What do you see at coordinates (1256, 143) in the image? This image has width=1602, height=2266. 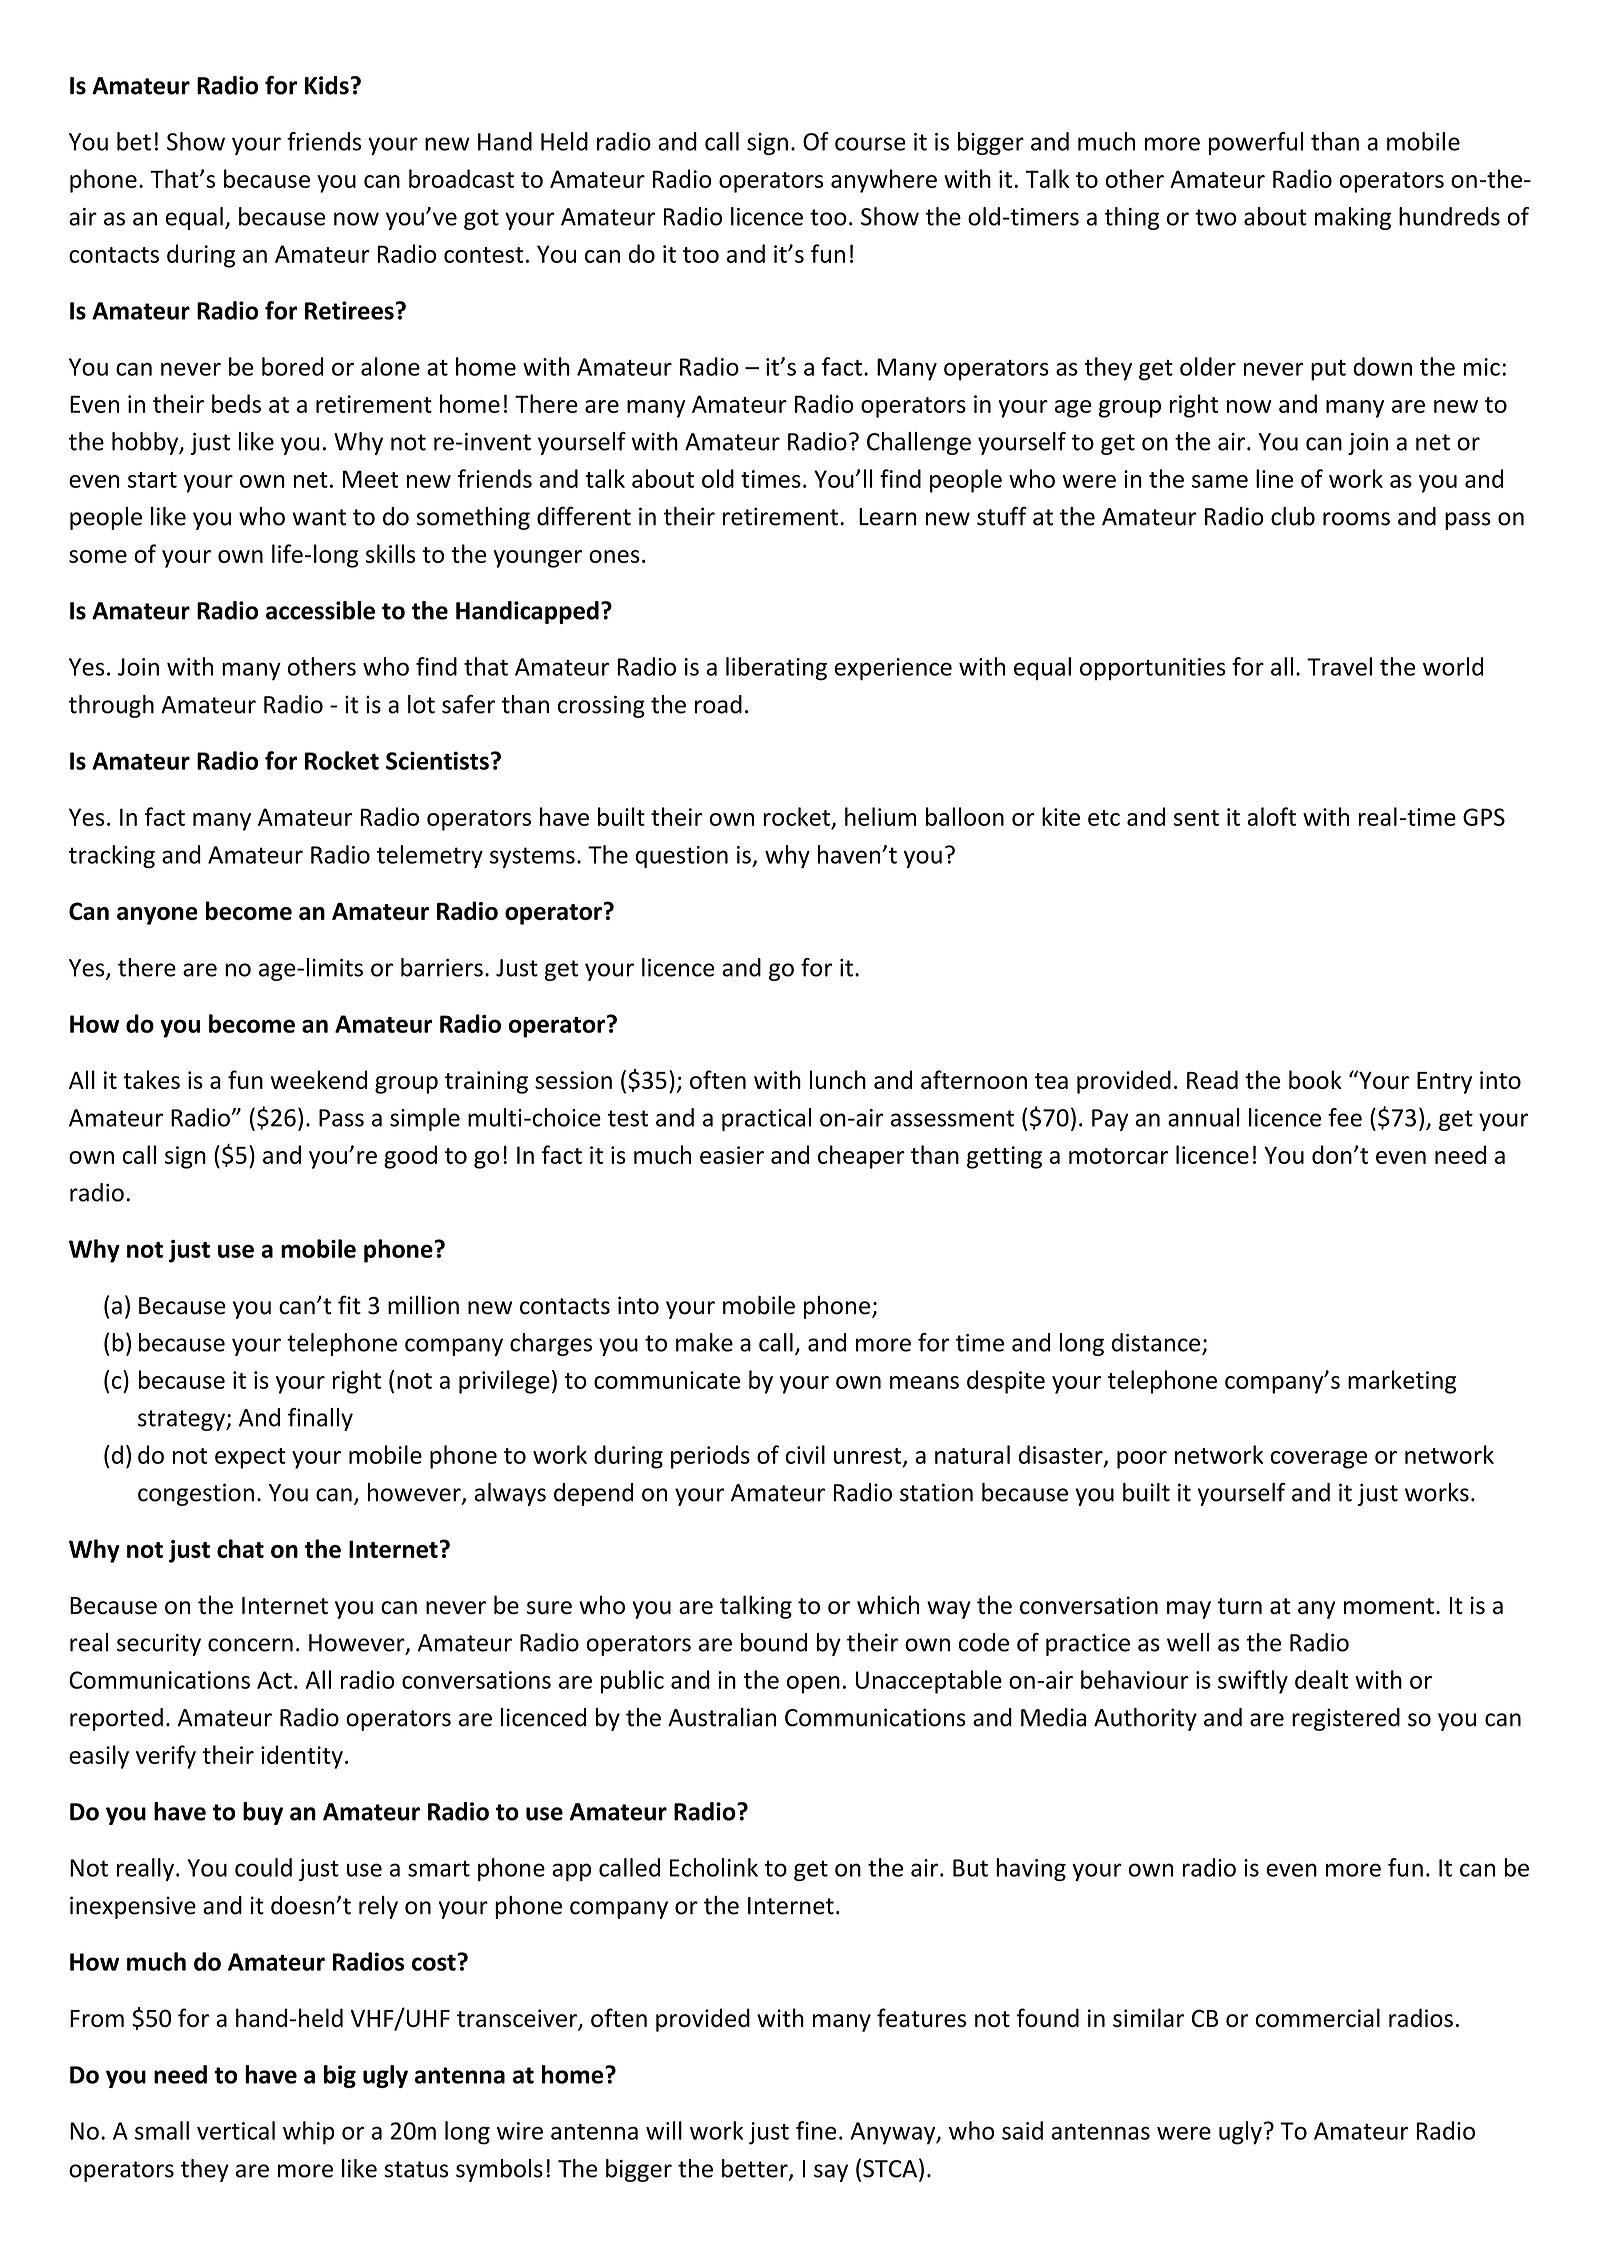 I see `powerful` at bounding box center [1256, 143].
